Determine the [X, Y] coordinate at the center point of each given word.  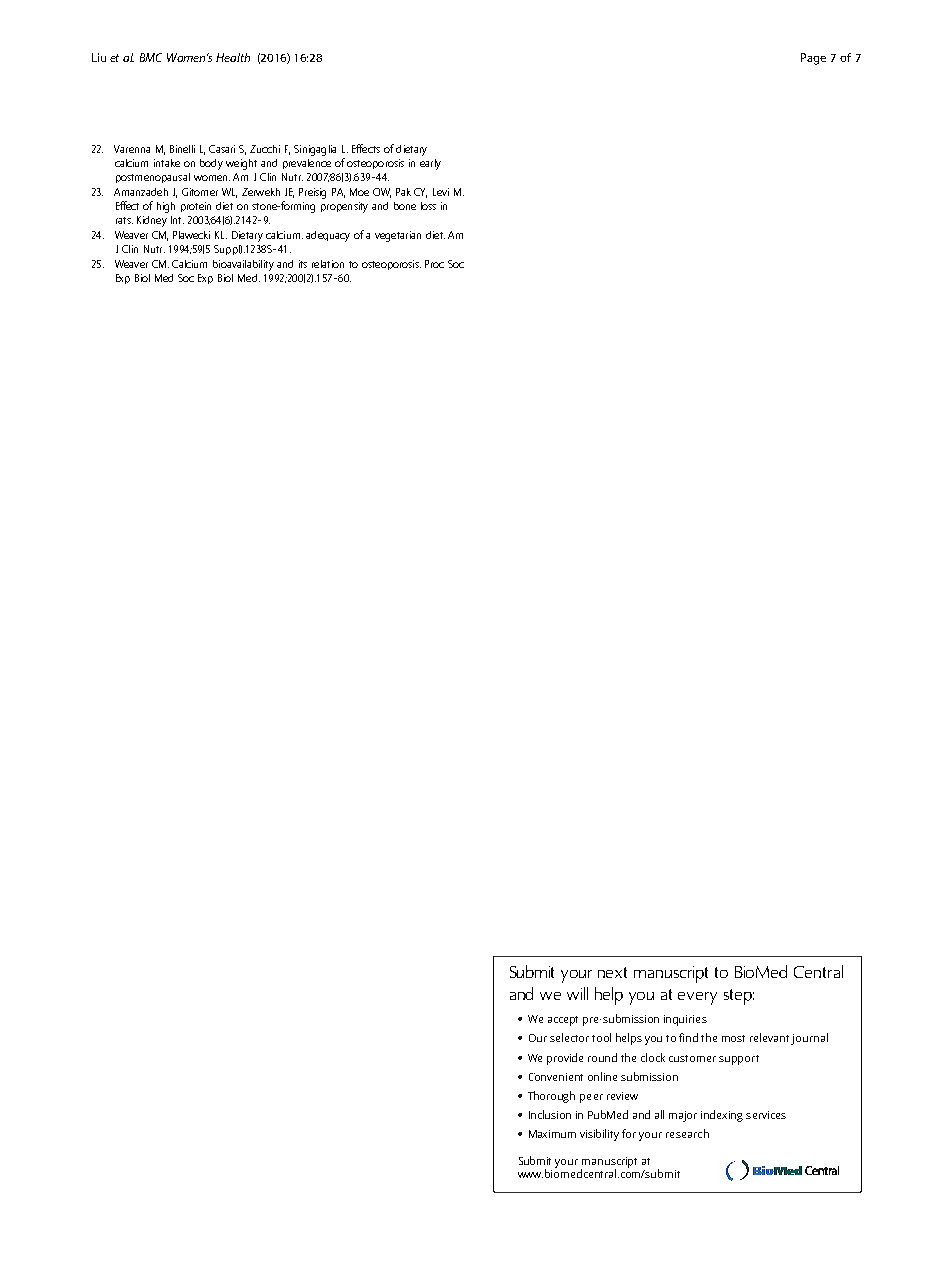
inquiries [685, 1020]
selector [569, 1037]
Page [813, 59]
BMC [151, 57]
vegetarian [398, 236]
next [612, 972]
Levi [441, 192]
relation [328, 264]
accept [563, 1021]
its [303, 264]
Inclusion [550, 1114]
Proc [434, 264]
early [430, 164]
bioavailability [243, 265]
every [697, 998]
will [577, 993]
